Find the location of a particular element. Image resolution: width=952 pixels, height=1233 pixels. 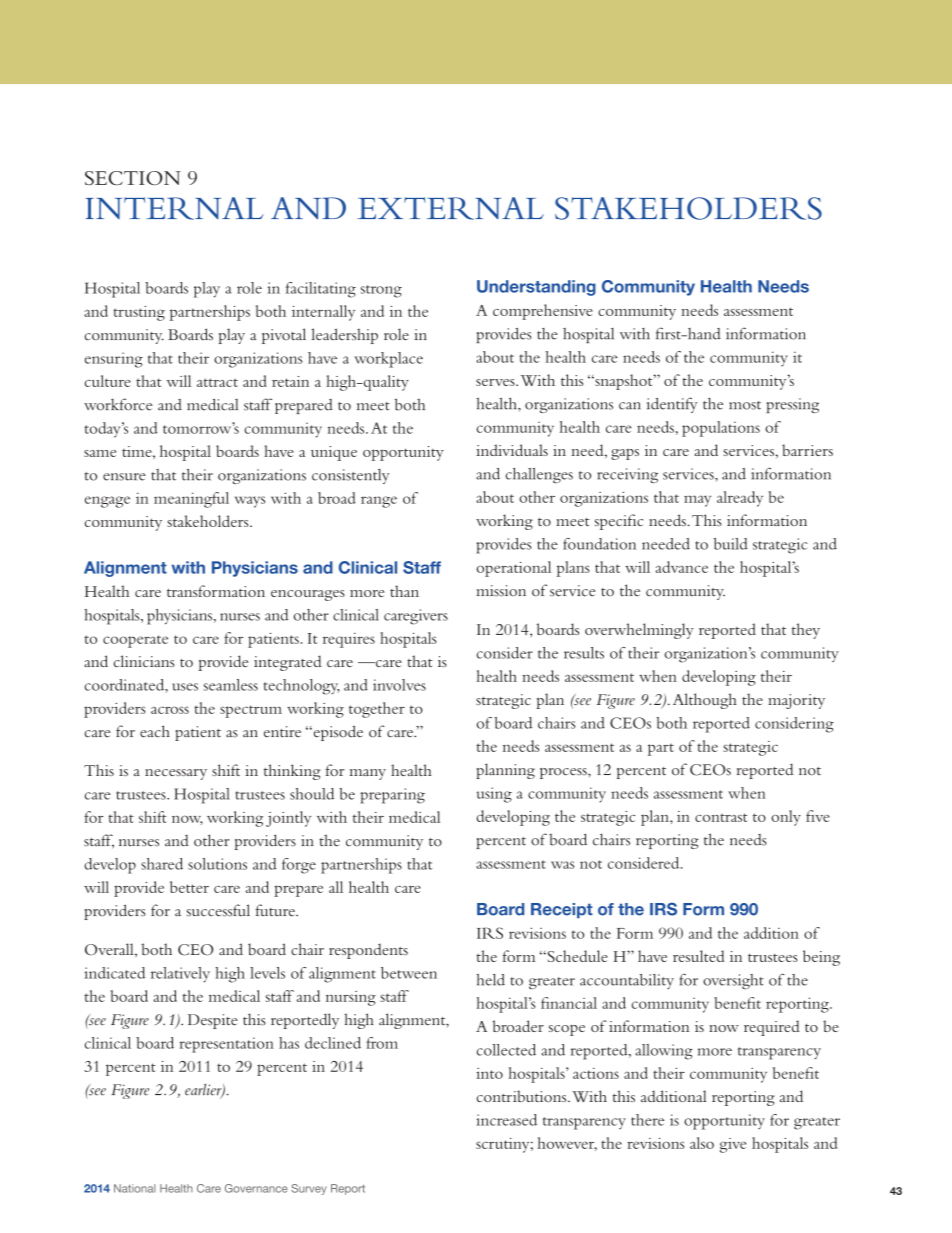

SECTION is located at coordinates (133, 178).
